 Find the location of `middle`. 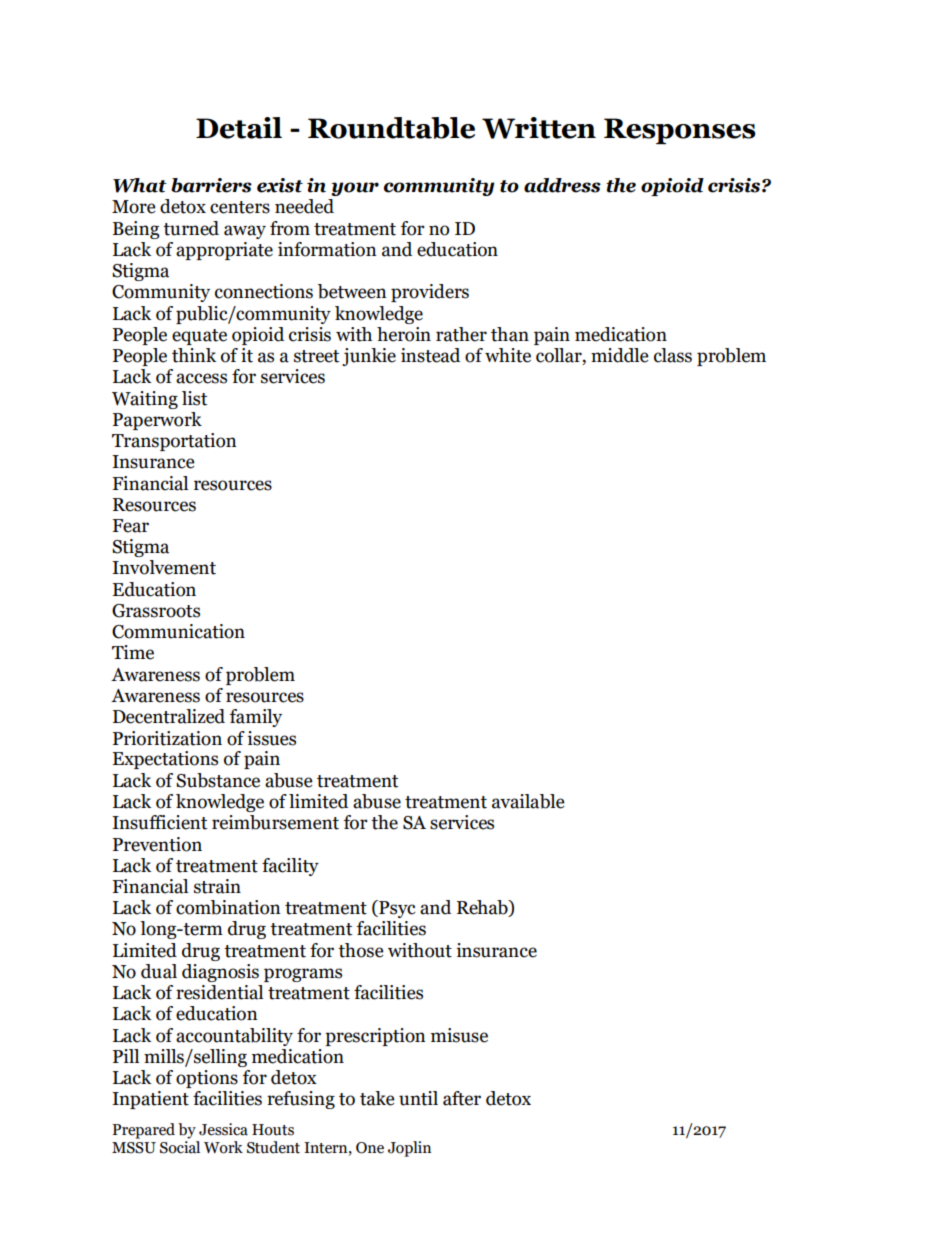

middle is located at coordinates (619, 355).
